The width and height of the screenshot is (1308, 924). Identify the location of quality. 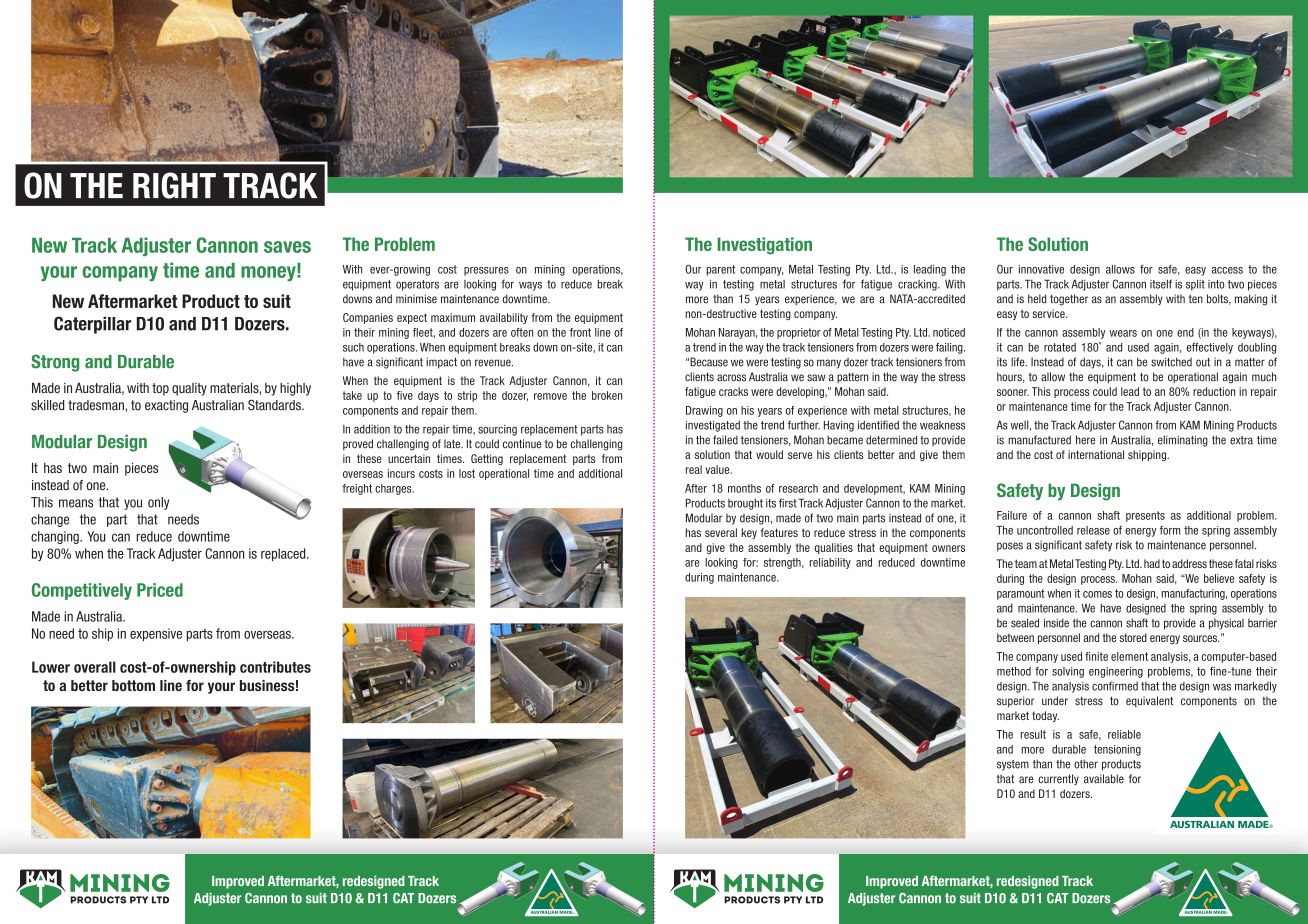
(189, 389).
